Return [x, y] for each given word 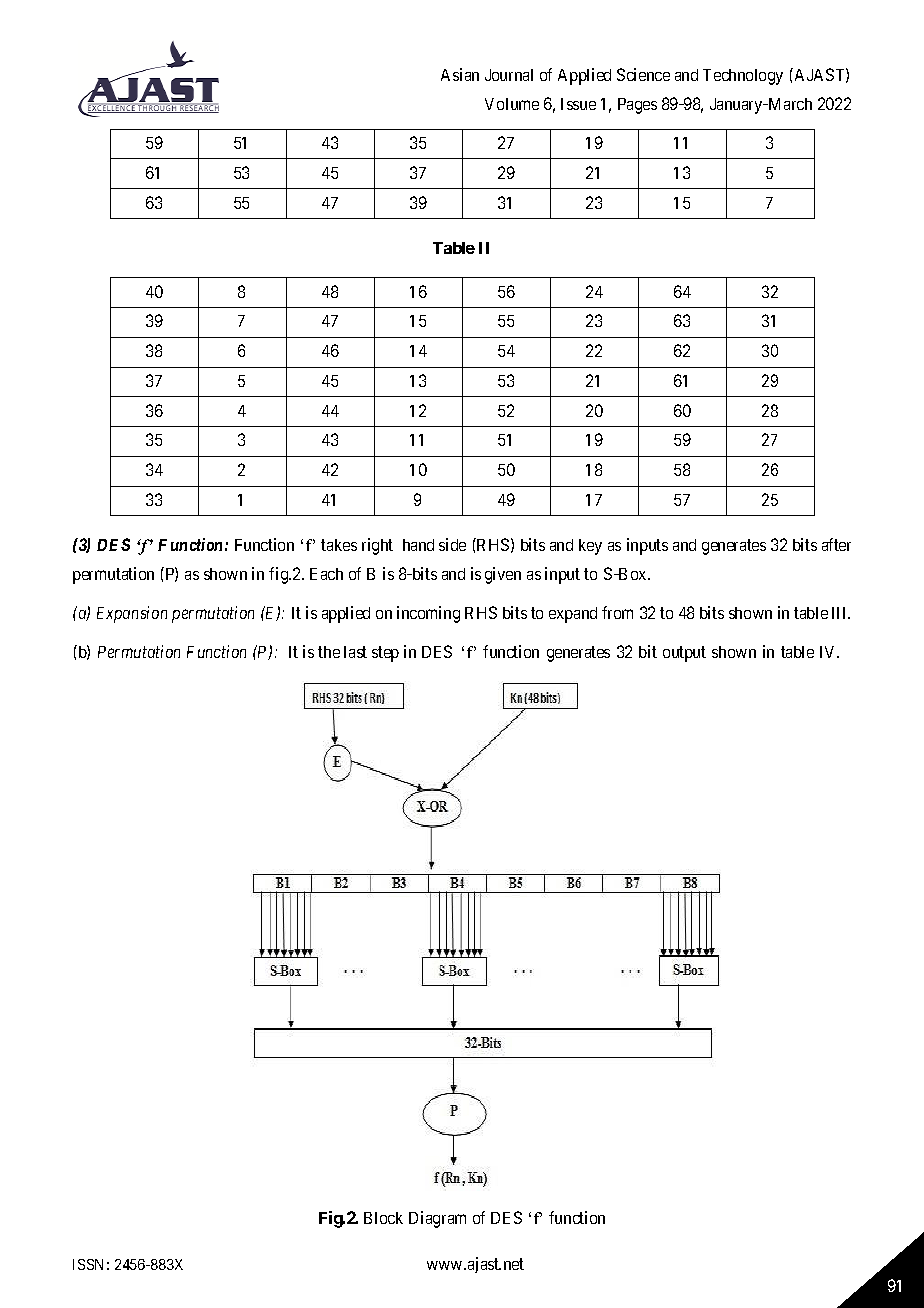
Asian [460, 74]
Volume [512, 104]
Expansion [132, 614]
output [684, 654]
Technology [743, 77]
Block [383, 1218]
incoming [428, 614]
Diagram [437, 1219]
